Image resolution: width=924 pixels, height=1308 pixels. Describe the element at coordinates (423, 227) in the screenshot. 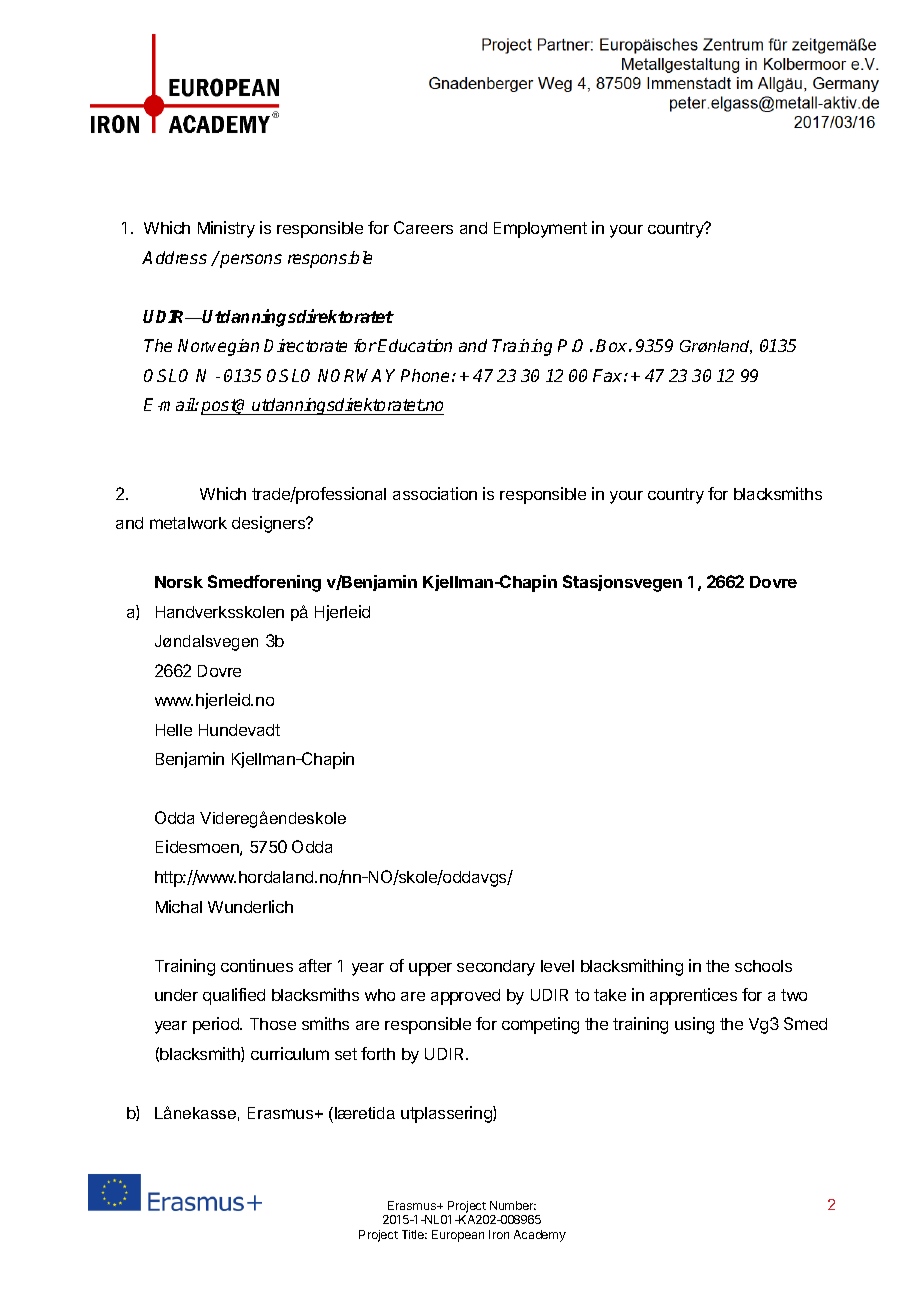

I see `Careers` at that location.
